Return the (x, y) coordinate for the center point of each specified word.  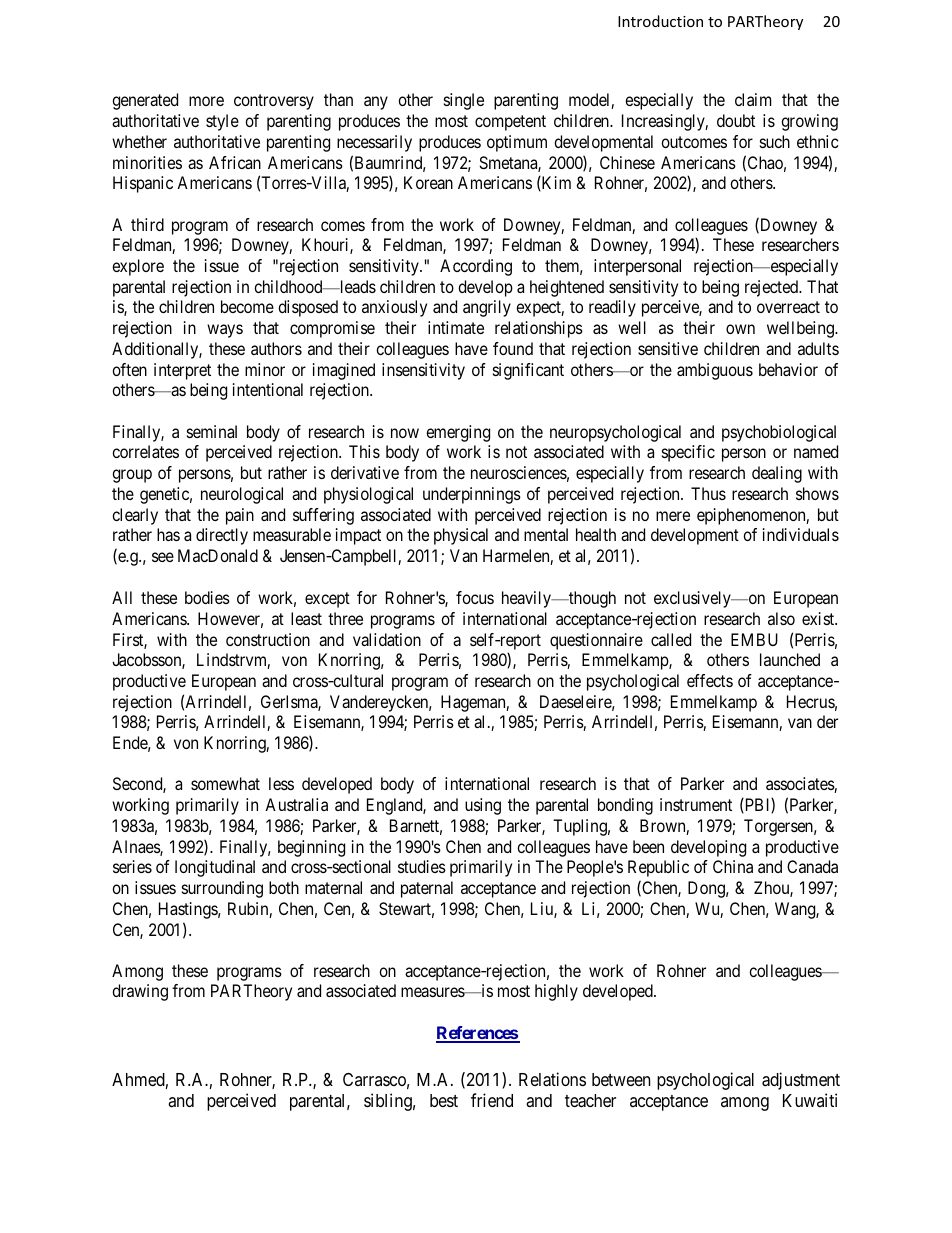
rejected (773, 288)
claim (753, 99)
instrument (696, 804)
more (206, 101)
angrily (487, 308)
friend (492, 1100)
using (483, 806)
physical (461, 536)
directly (222, 536)
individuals (801, 534)
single (464, 101)
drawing (140, 992)
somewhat (225, 783)
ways (225, 331)
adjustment (801, 1081)
